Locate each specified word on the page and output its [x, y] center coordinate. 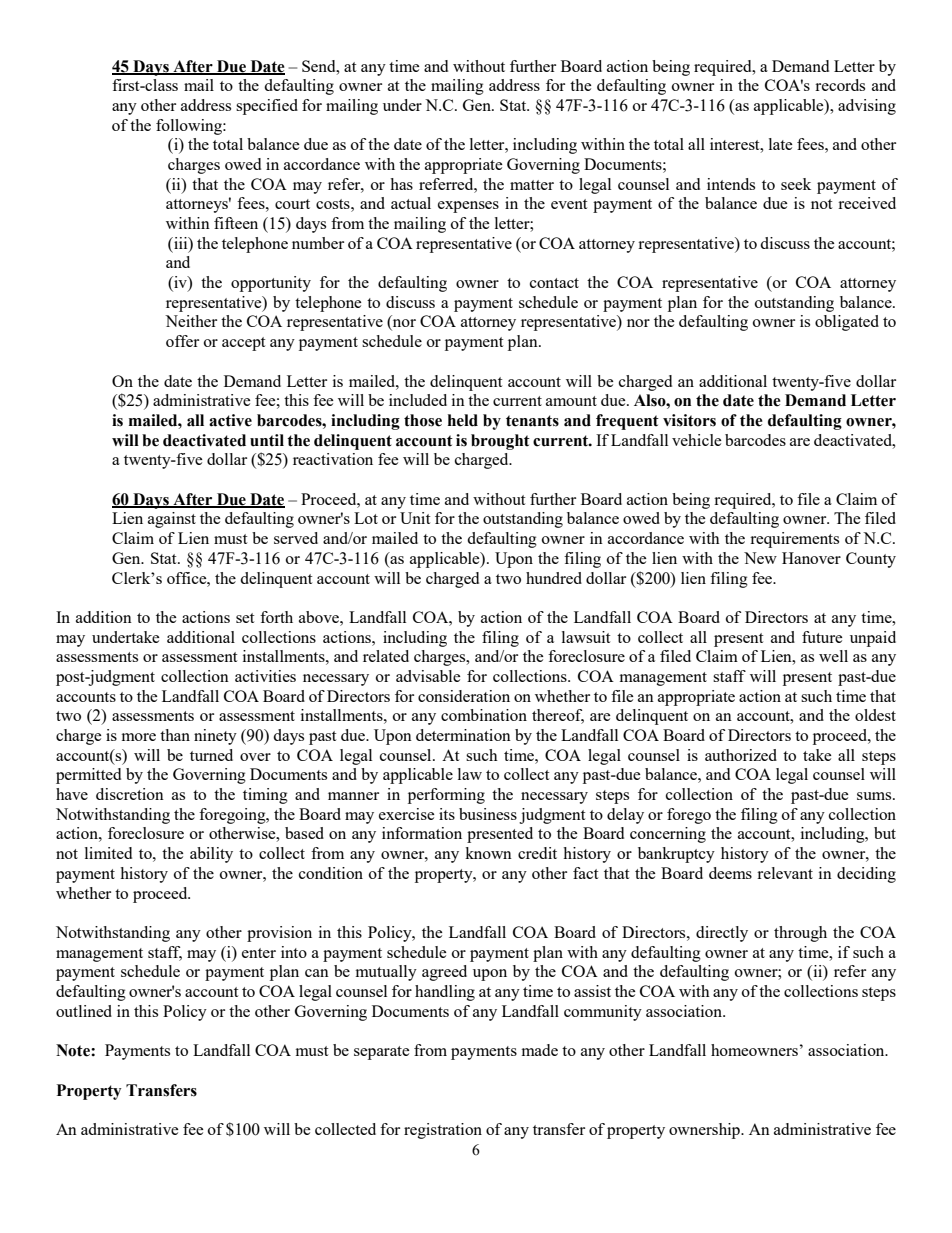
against [172, 520]
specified [267, 107]
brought [500, 442]
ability [211, 855]
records [840, 85]
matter [532, 185]
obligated [847, 323]
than [175, 735]
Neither [191, 321]
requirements [794, 540]
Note [74, 1050]
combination [484, 715]
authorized [741, 755]
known [488, 853]
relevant [785, 873]
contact [554, 283]
